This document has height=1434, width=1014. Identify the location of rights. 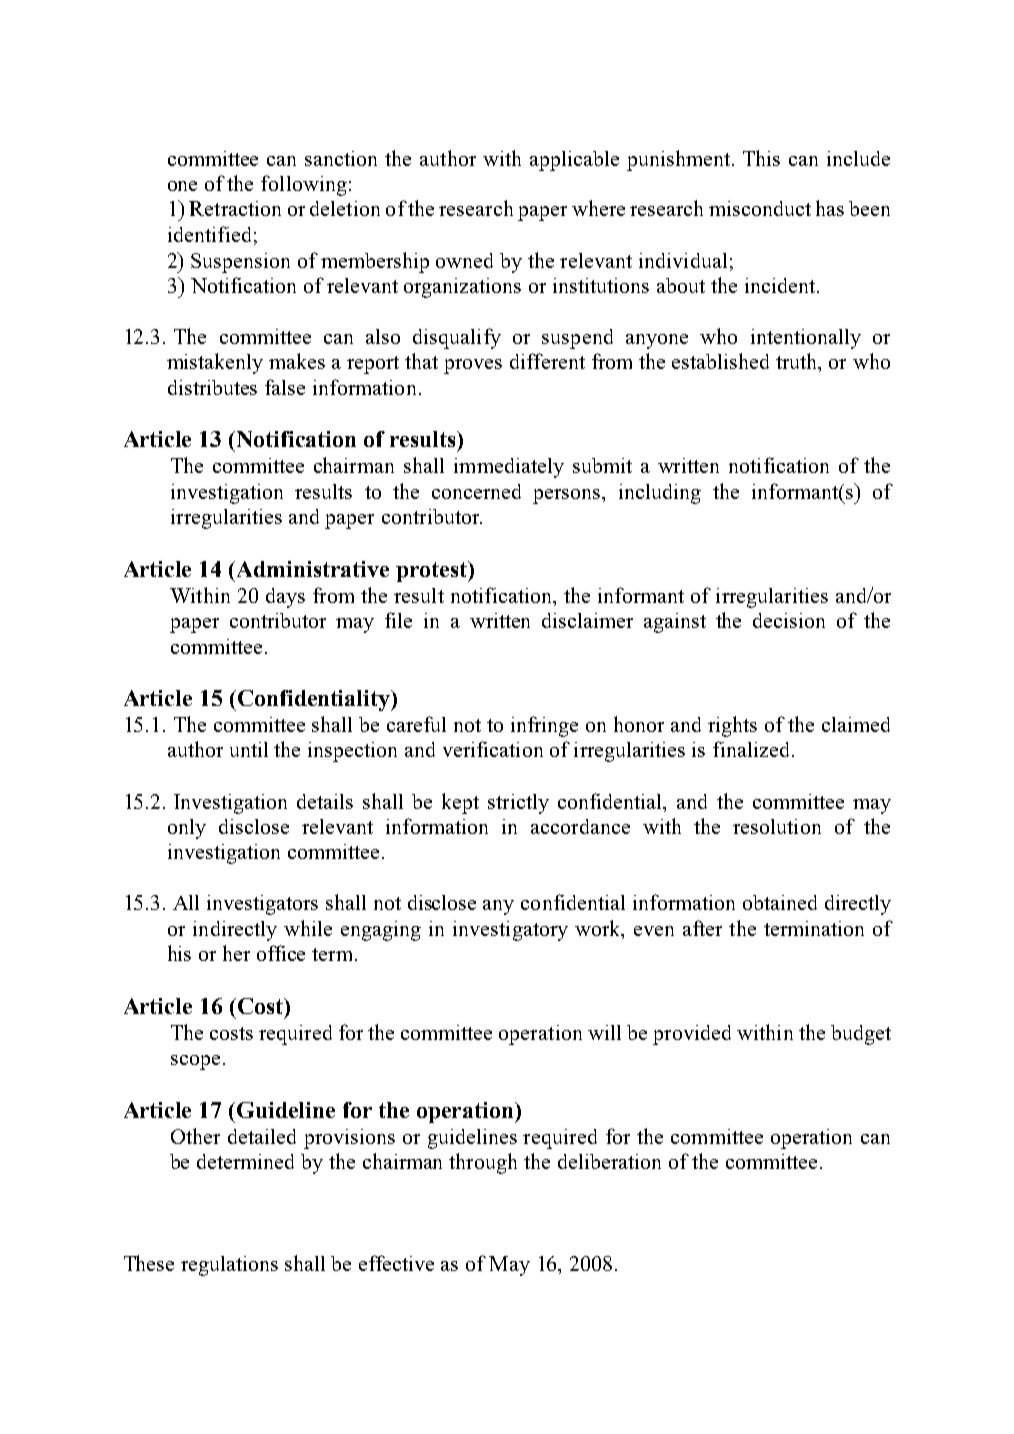
(732, 726).
